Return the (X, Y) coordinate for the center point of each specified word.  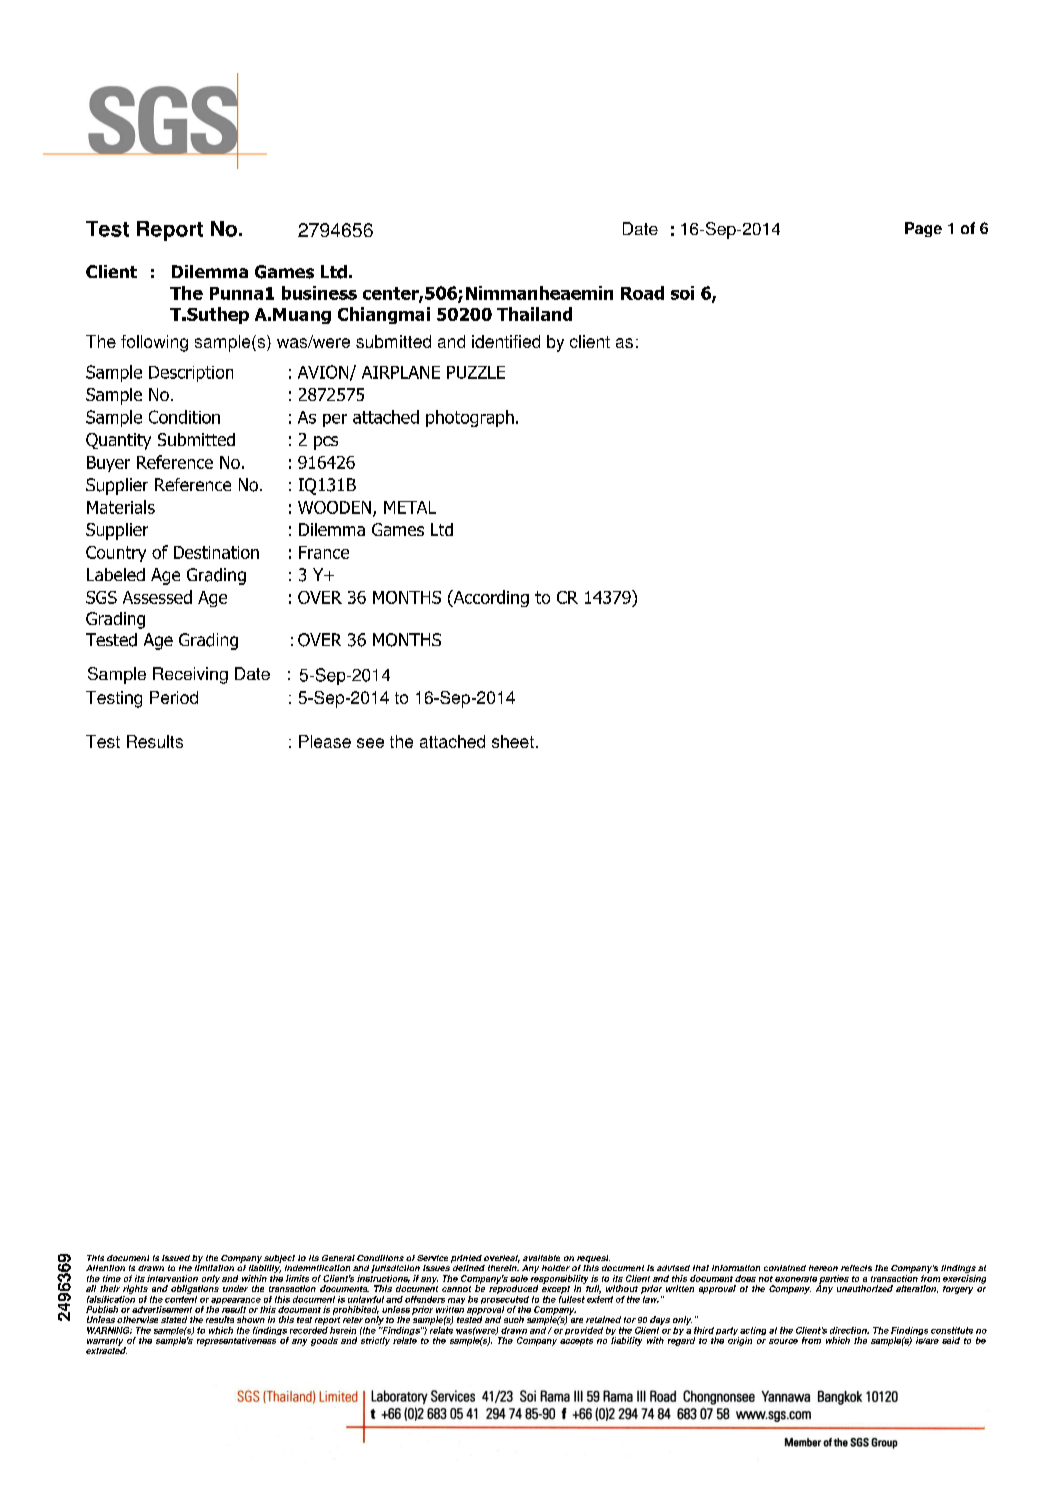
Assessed (157, 597)
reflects (856, 1268)
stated (174, 1319)
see (370, 743)
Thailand (534, 314)
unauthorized (865, 1288)
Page (923, 229)
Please (325, 741)
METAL (410, 507)
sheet (513, 741)
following (154, 343)
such (514, 1319)
